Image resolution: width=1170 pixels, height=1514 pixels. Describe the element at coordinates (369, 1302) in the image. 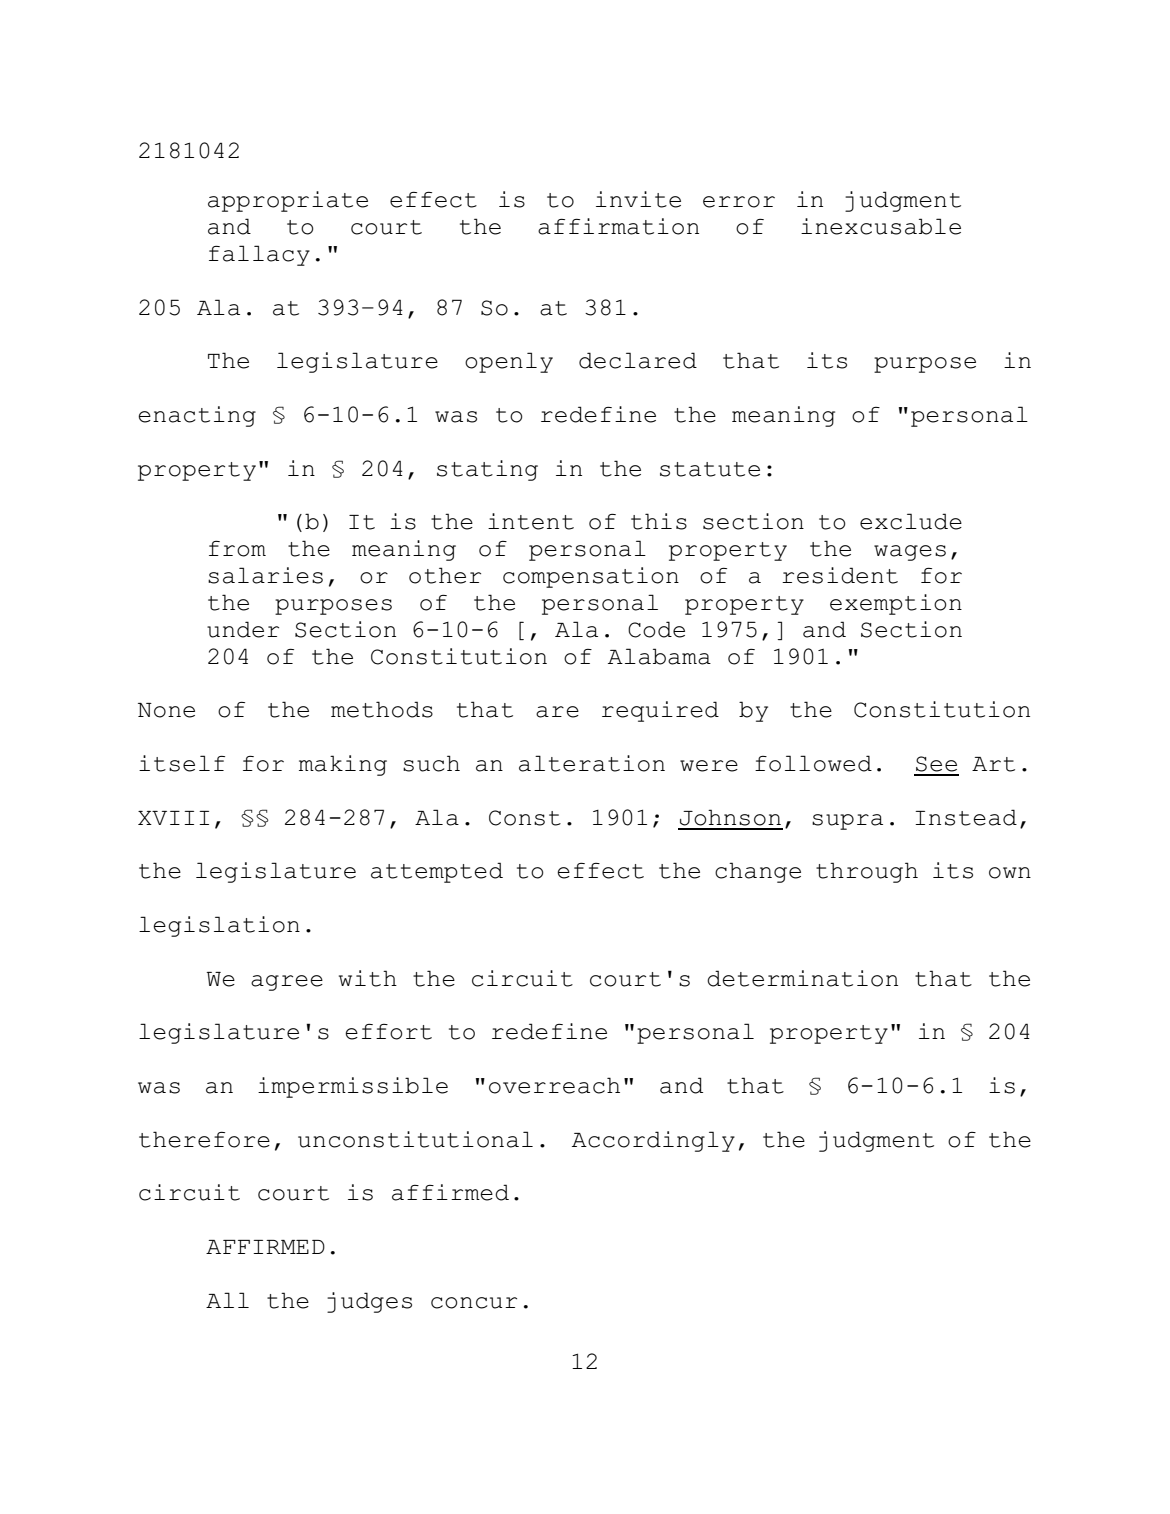

I see `judges` at that location.
